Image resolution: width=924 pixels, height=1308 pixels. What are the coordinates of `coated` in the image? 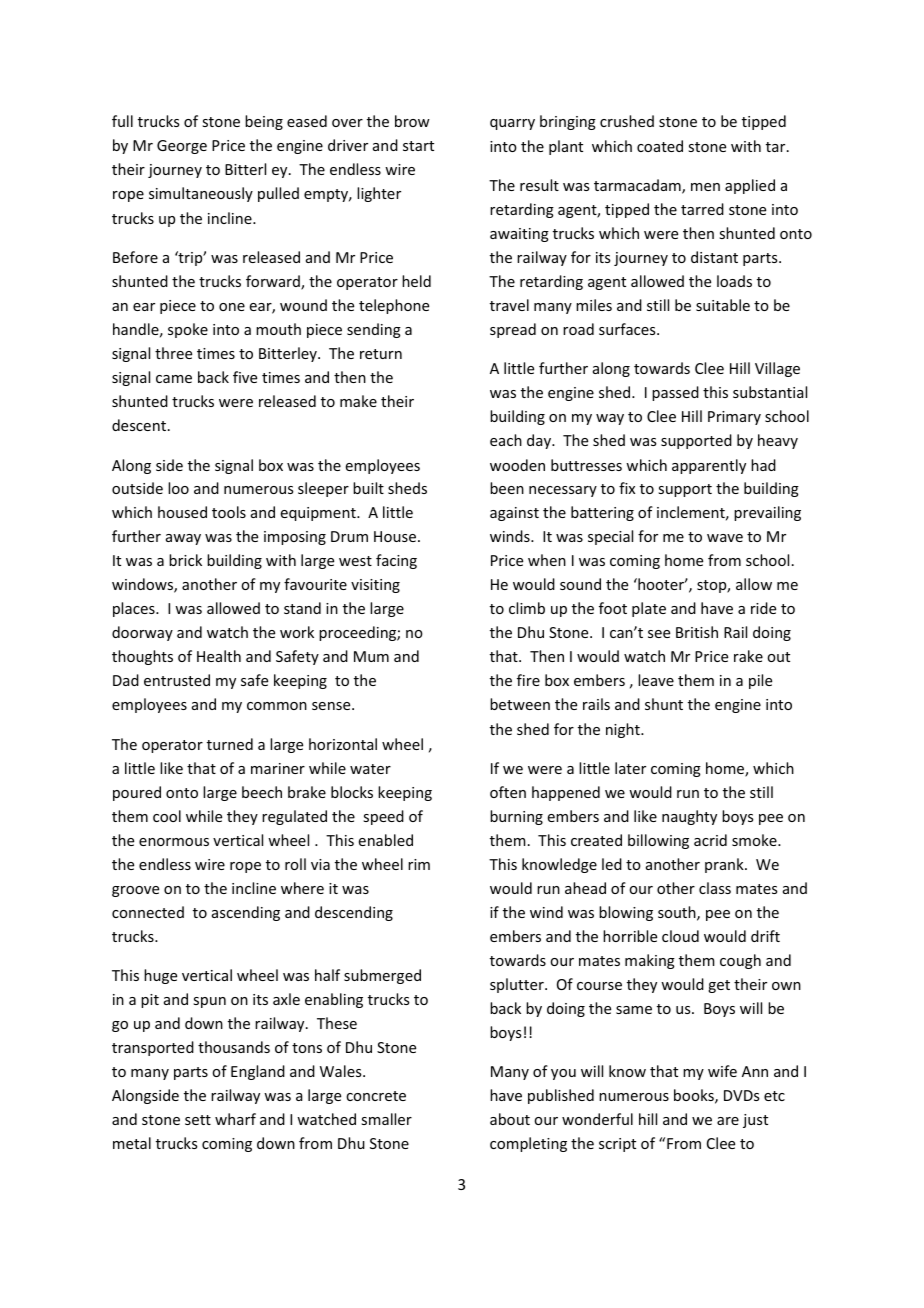 It's located at (660, 146).
